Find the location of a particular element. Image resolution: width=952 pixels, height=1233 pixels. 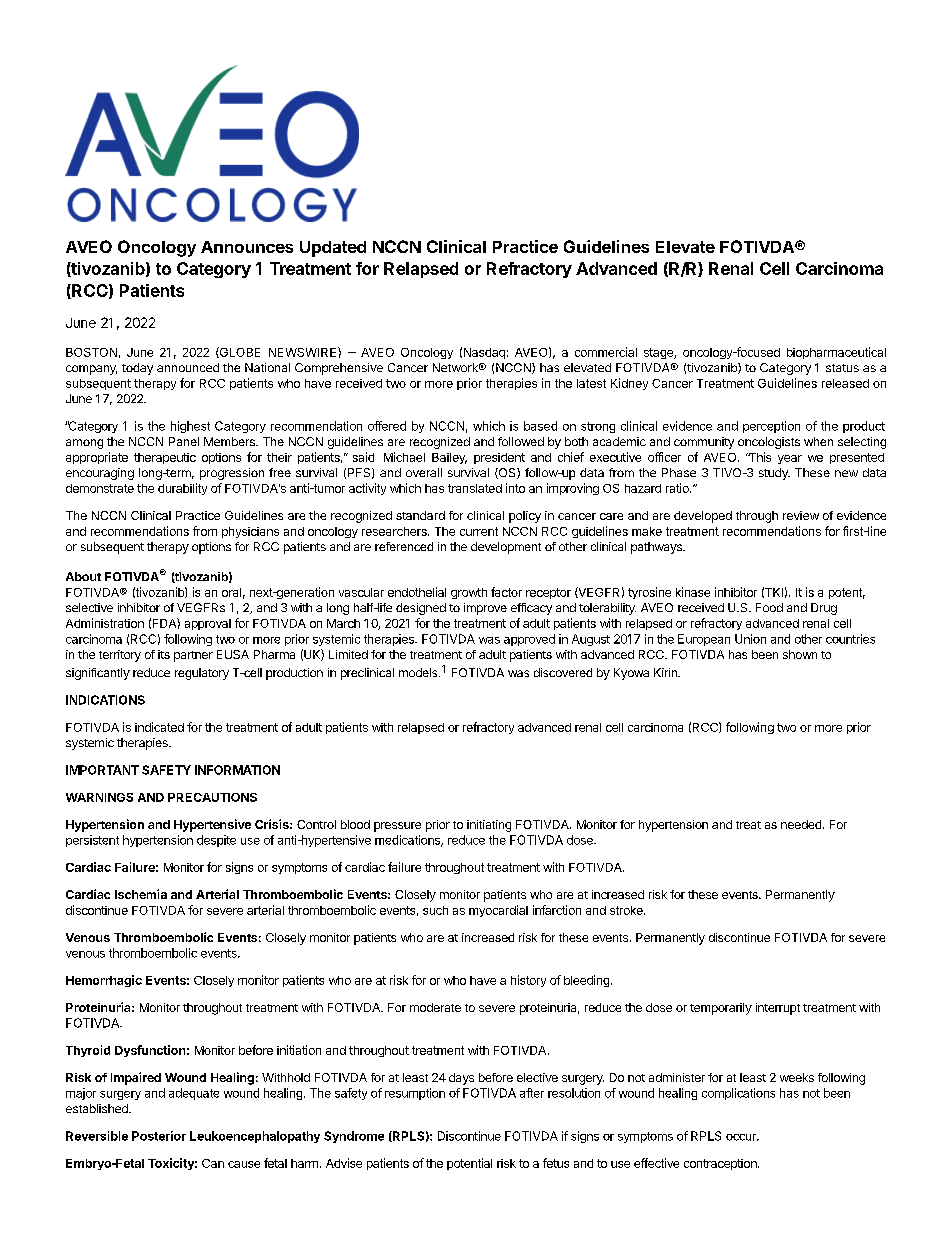

Posterior is located at coordinates (159, 1136).
